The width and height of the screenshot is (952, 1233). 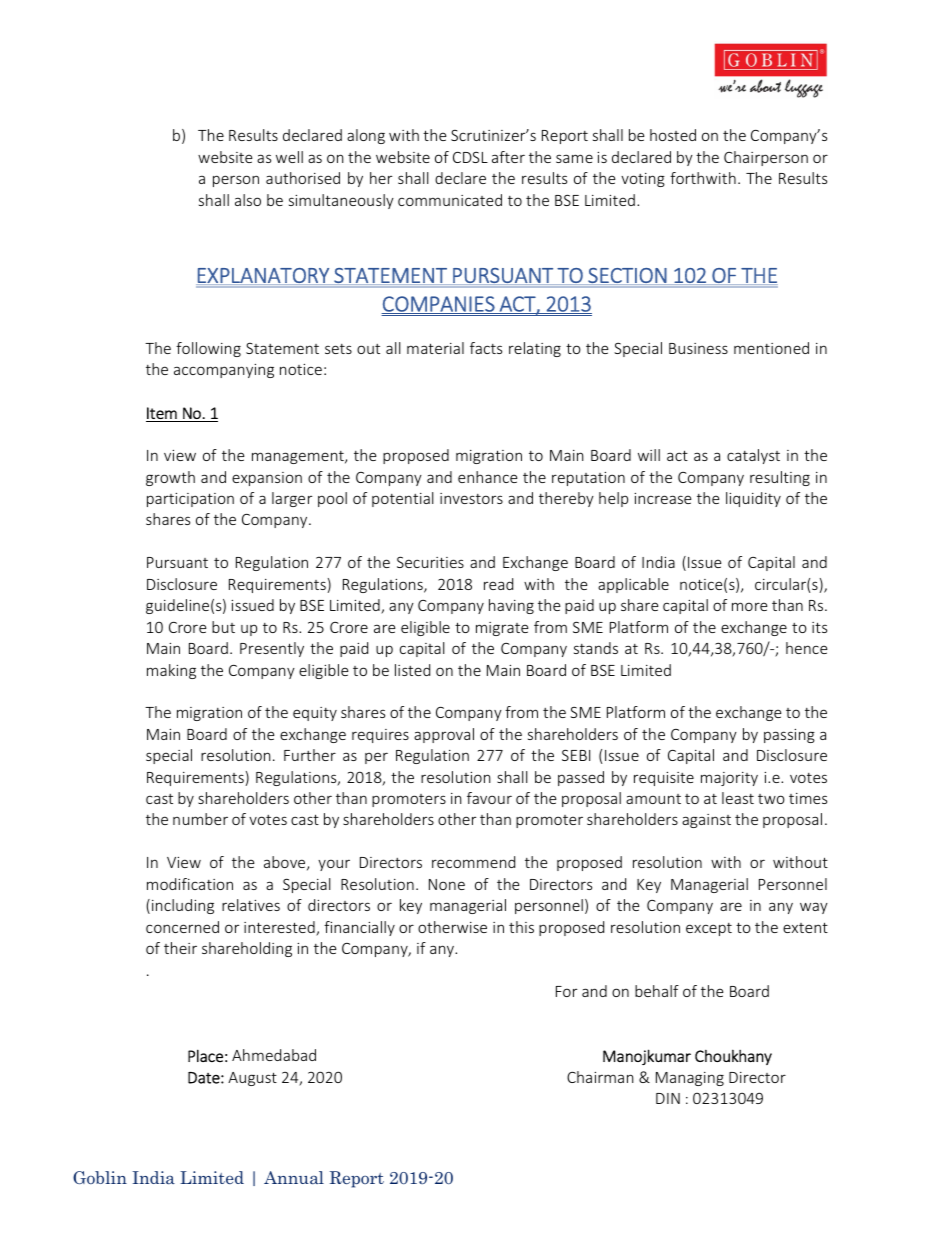 What do you see at coordinates (753, 499) in the screenshot?
I see `liquidity` at bounding box center [753, 499].
